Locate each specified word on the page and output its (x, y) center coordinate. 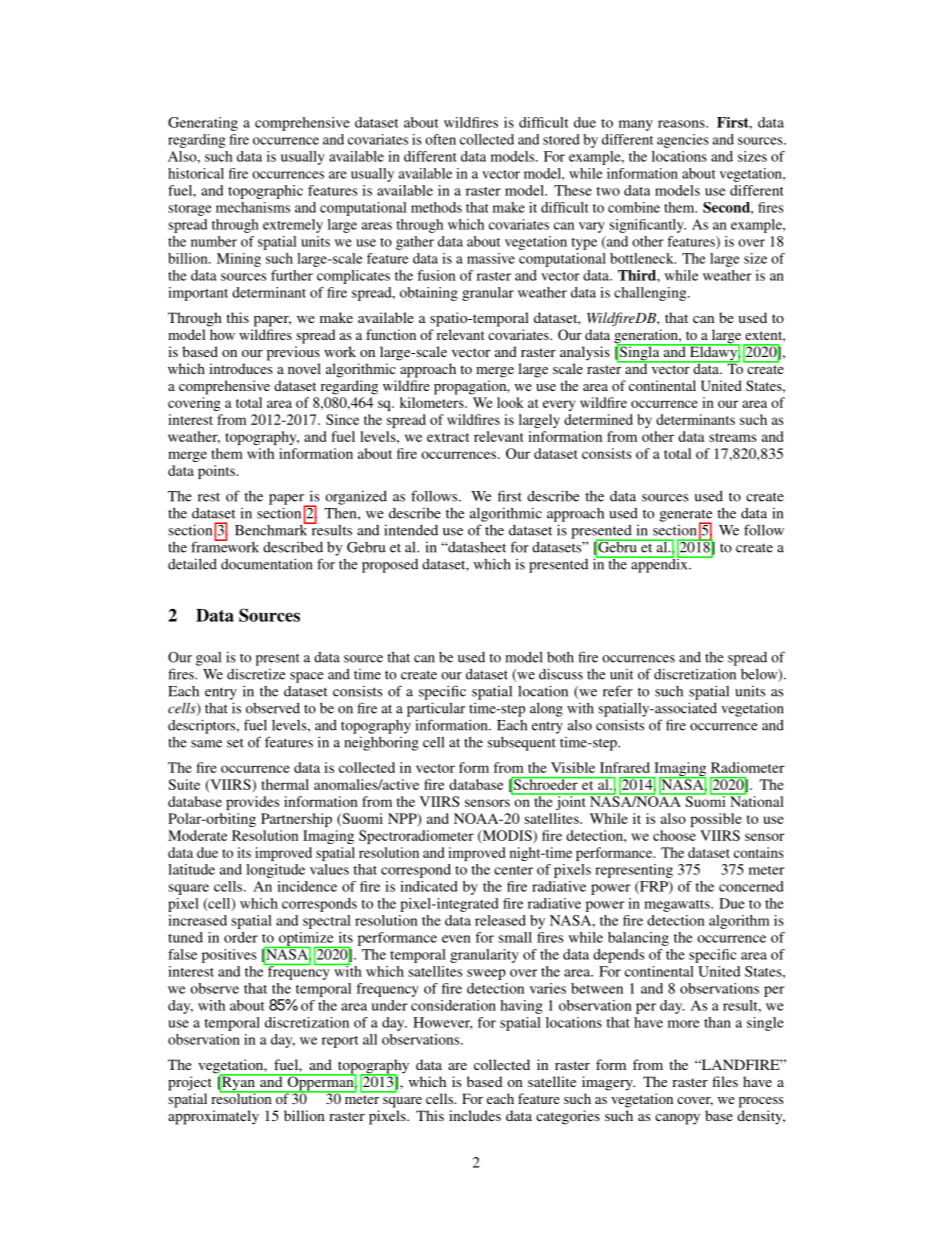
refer (617, 691)
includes (475, 1115)
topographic (265, 192)
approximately (213, 1117)
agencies (683, 141)
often (440, 139)
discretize (256, 674)
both (560, 657)
